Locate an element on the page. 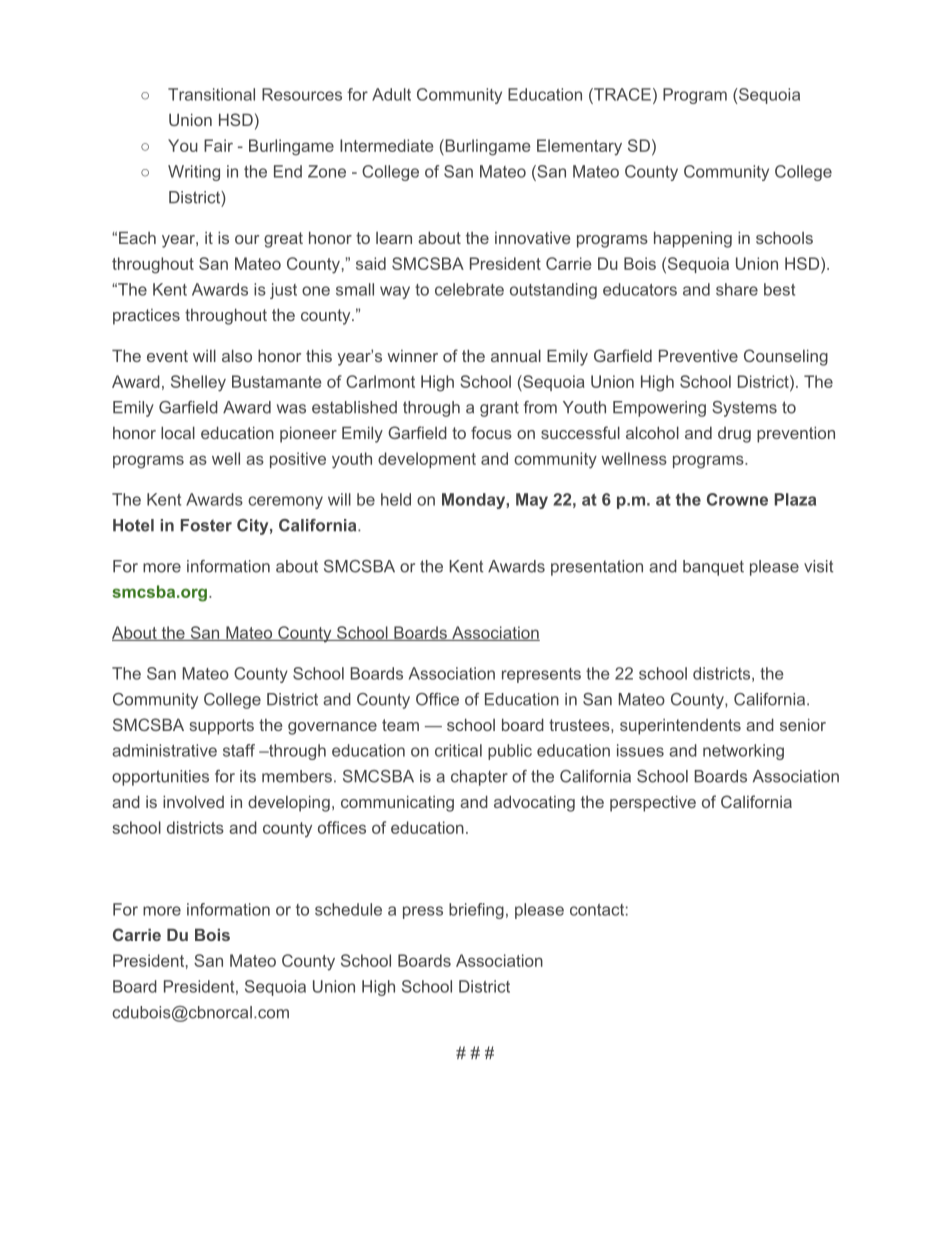  TRACE is located at coordinates (621, 94).
